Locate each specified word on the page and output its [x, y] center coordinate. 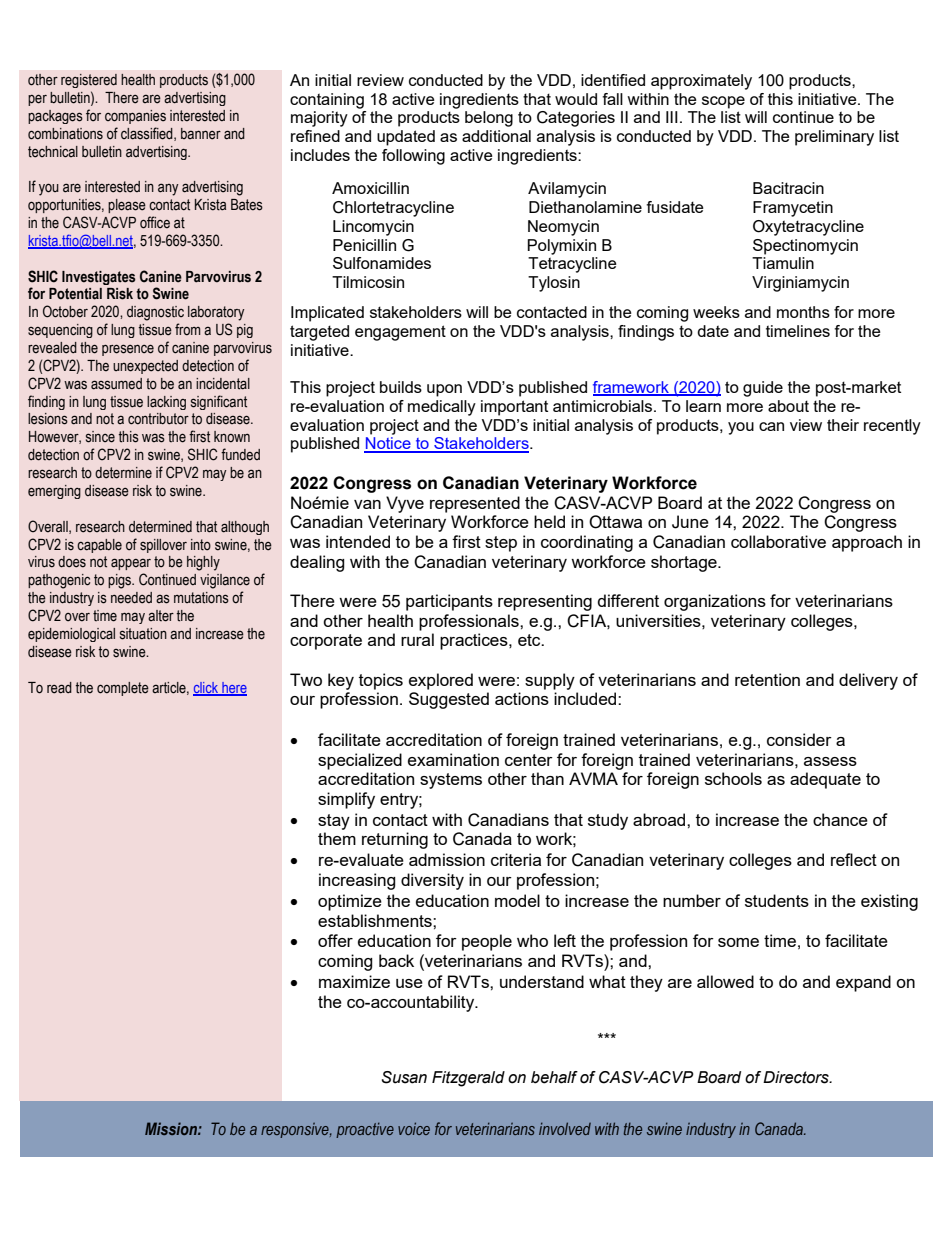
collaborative [778, 541]
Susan [404, 1077]
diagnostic [155, 313]
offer [335, 940]
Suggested [449, 700]
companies [135, 117]
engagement [400, 333]
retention [767, 679]
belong [489, 119]
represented [475, 504]
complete [123, 689]
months [803, 312]
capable [99, 546]
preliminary [834, 138]
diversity [432, 881]
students [777, 900]
